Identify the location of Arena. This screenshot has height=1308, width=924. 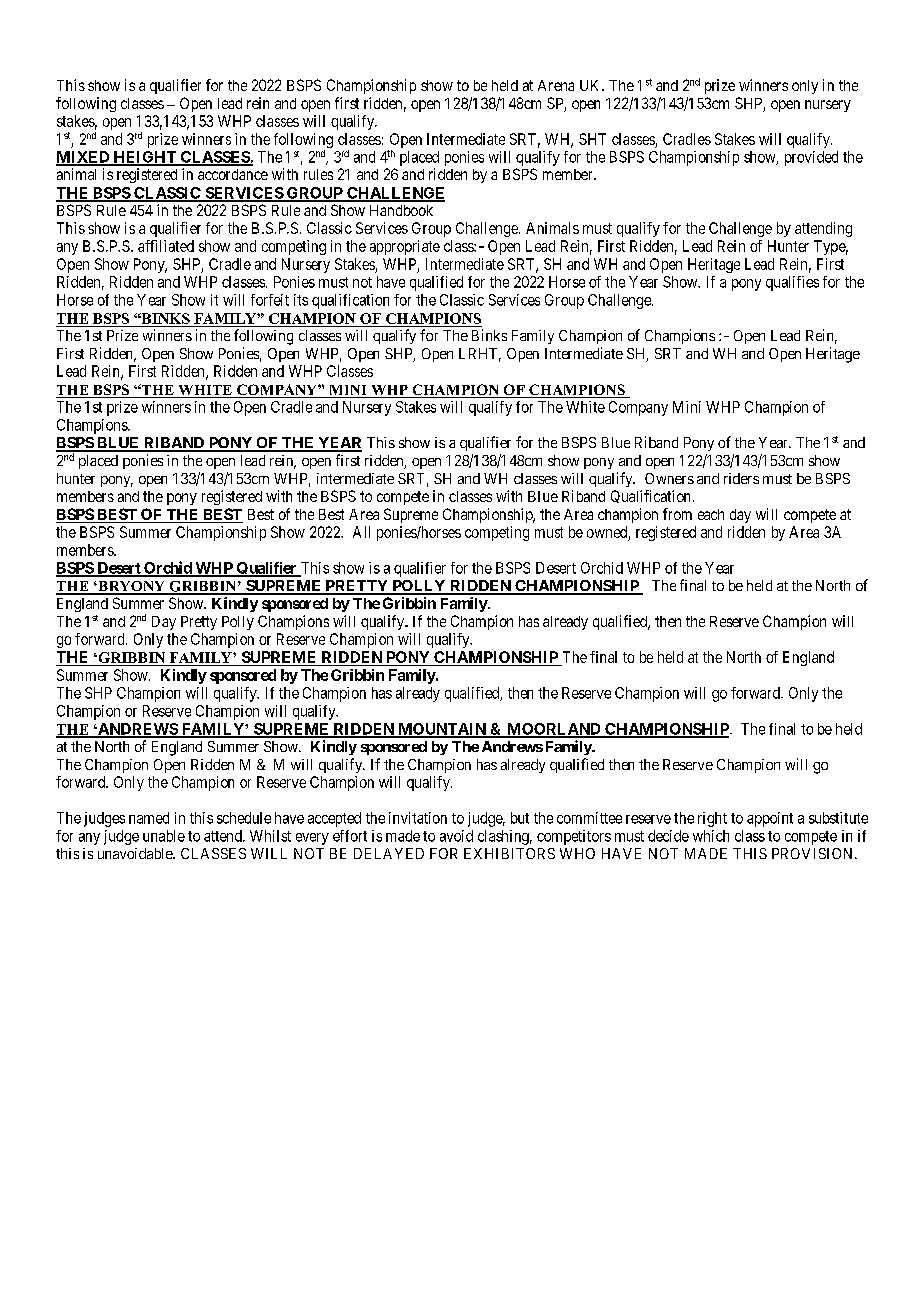
(556, 85).
